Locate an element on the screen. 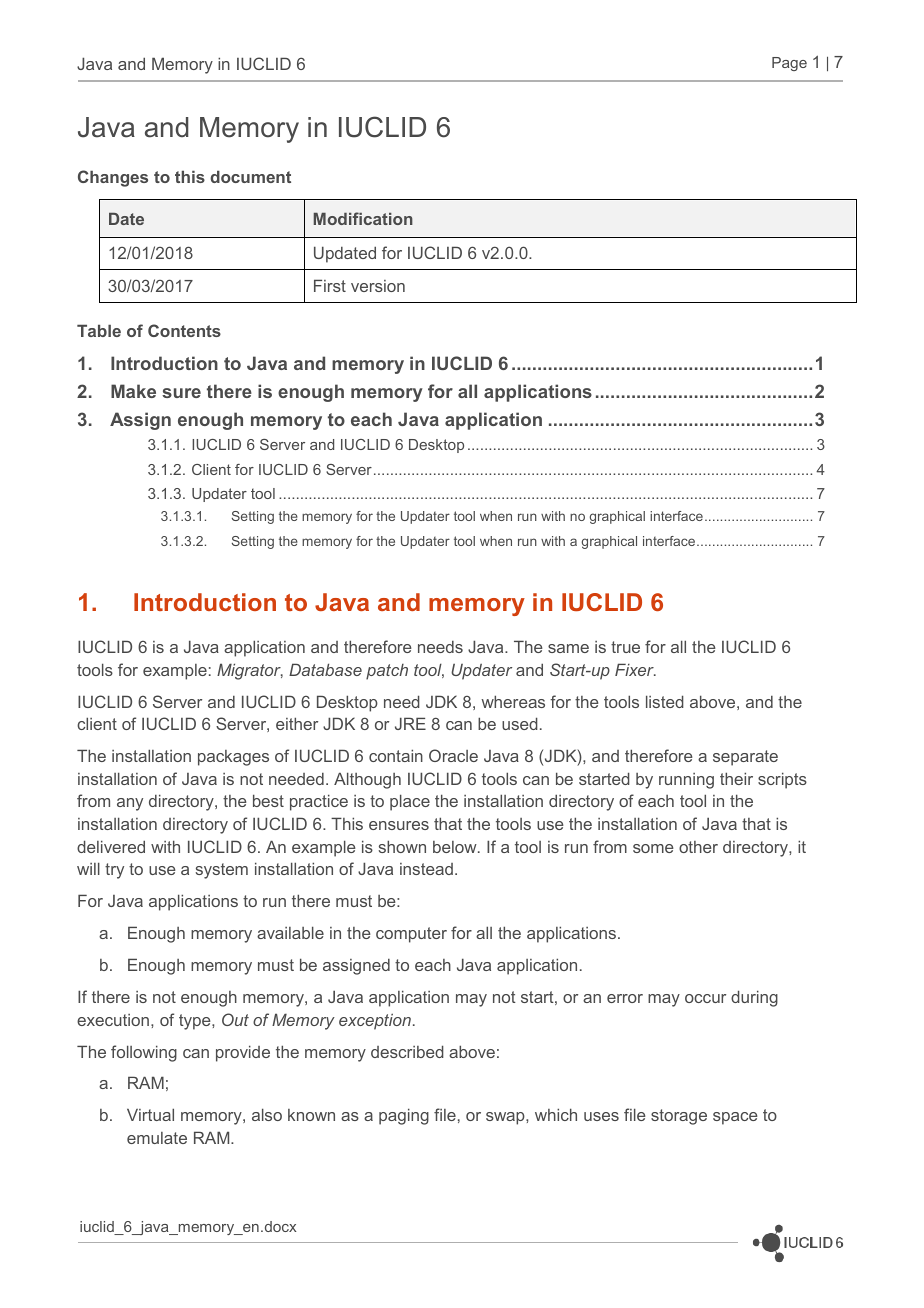 The width and height of the screenshot is (924, 1308). Changes is located at coordinates (113, 178).
